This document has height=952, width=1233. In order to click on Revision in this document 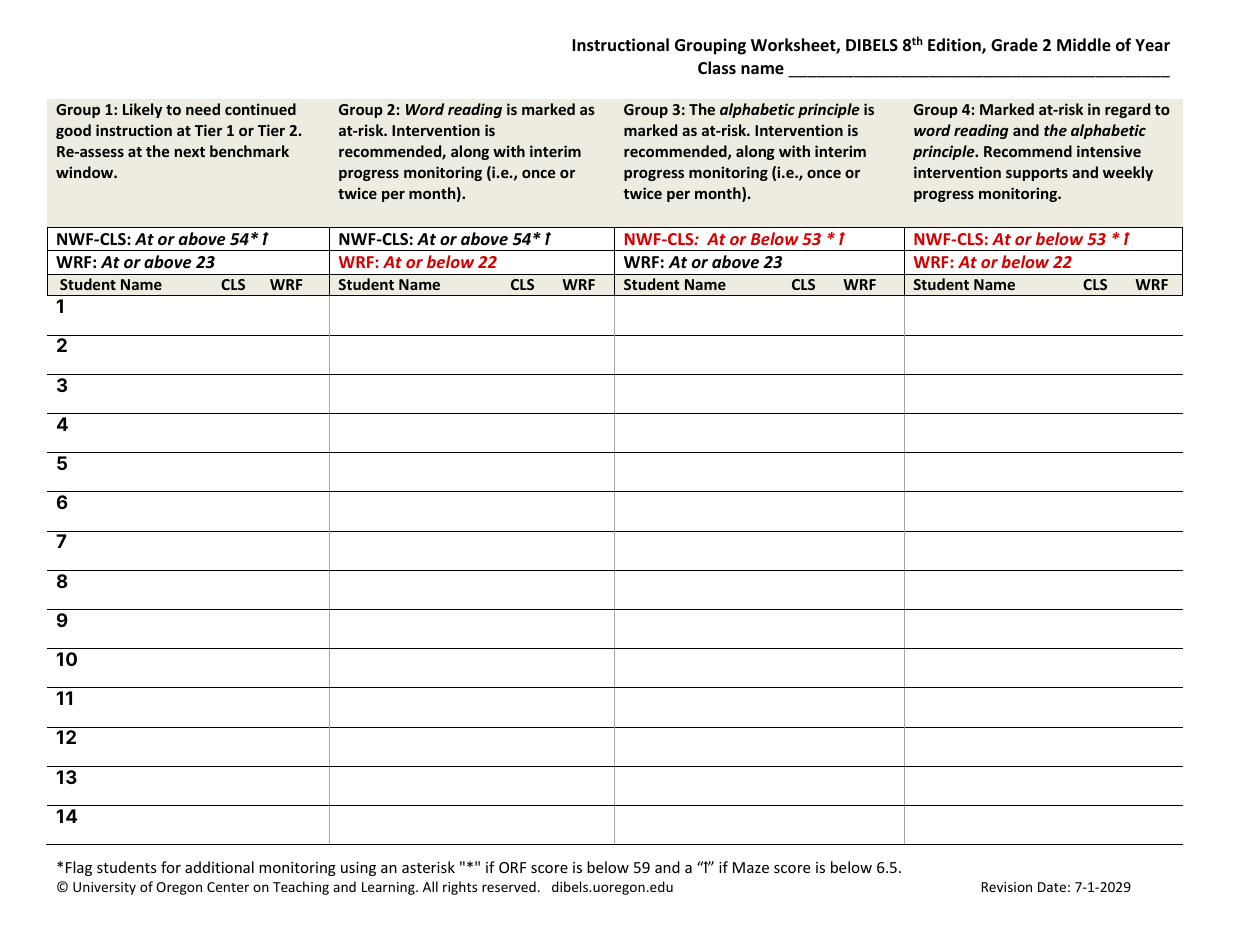, I will do `click(1007, 887)`.
